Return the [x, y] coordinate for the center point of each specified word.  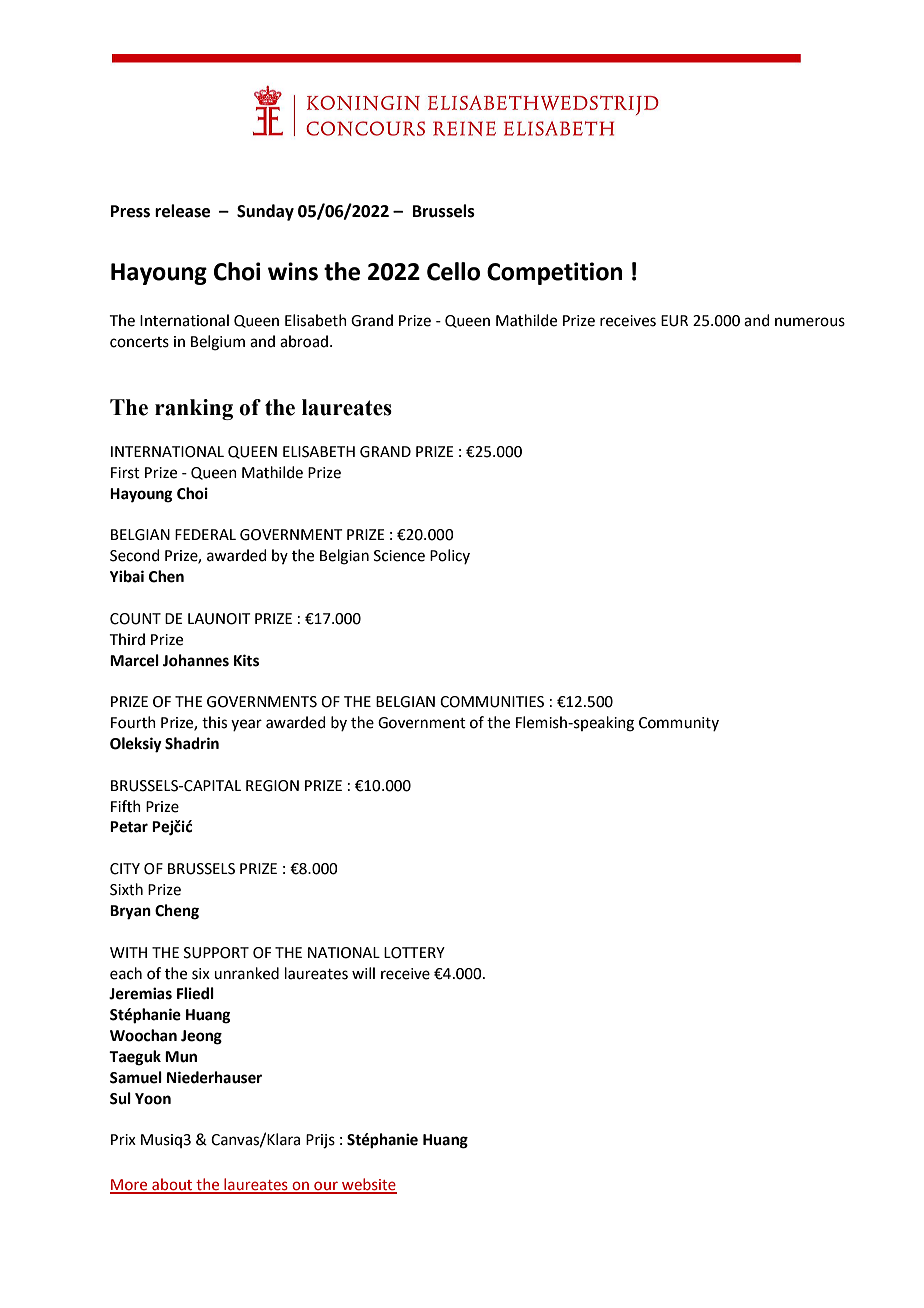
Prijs [320, 1141]
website [368, 1185]
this [214, 722]
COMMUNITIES [492, 702]
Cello [453, 271]
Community [679, 724]
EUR [674, 321]
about [172, 1185]
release [182, 211]
